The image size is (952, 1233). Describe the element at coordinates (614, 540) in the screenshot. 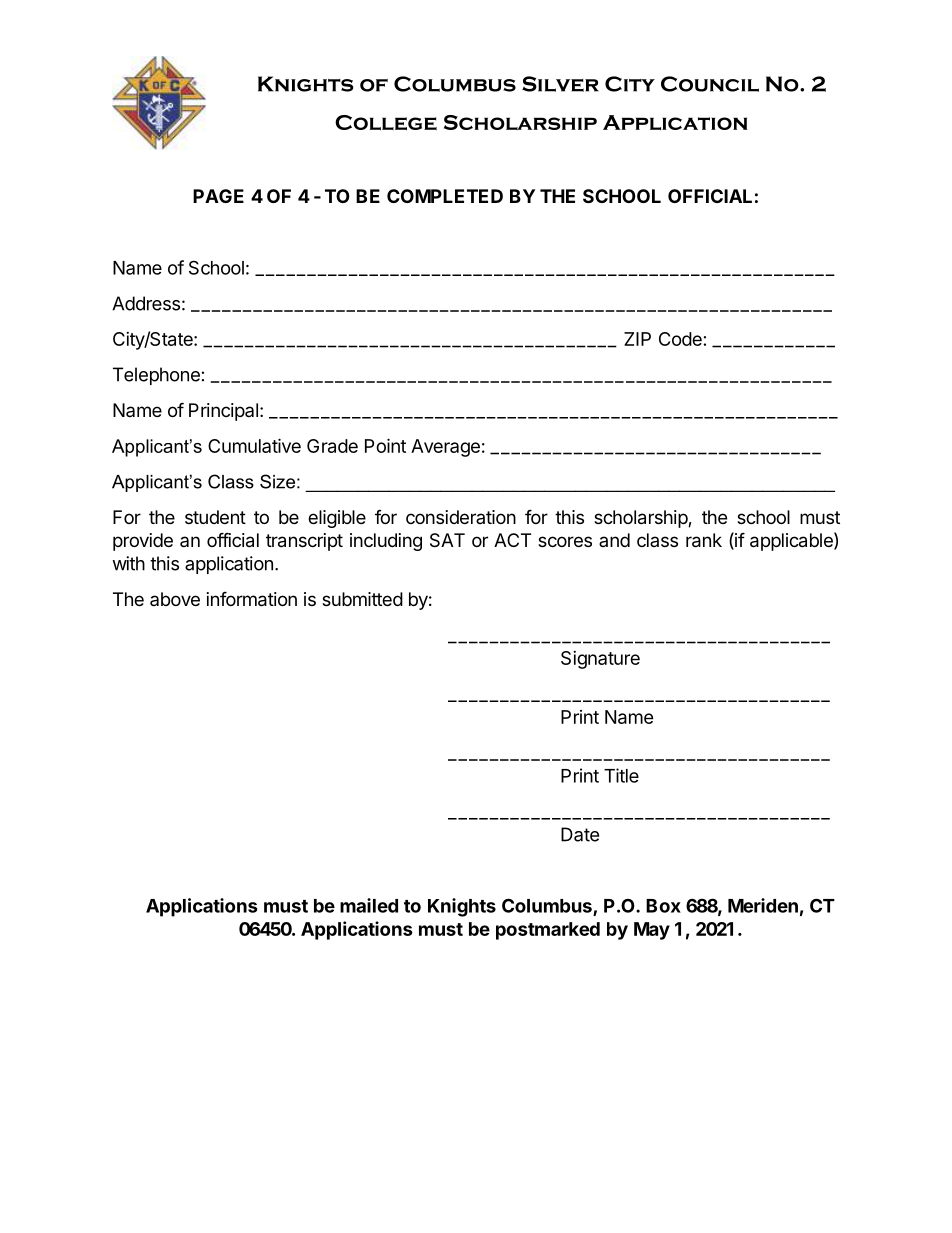

I see `and` at that location.
